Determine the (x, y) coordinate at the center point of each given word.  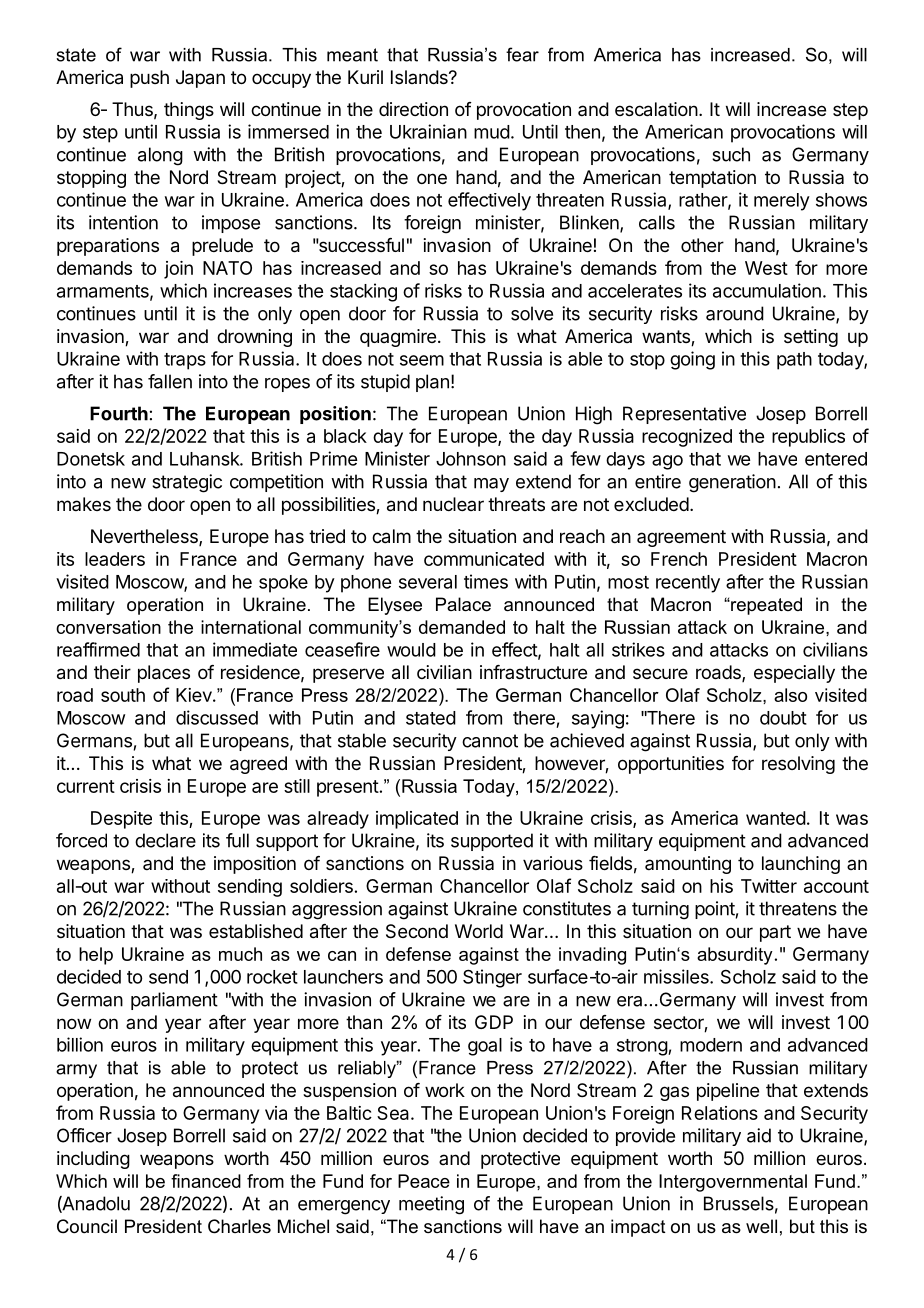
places (164, 674)
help (96, 956)
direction (413, 109)
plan (432, 383)
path (794, 361)
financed (206, 1181)
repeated (765, 606)
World (479, 931)
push (149, 79)
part (775, 933)
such (731, 154)
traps (185, 361)
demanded (462, 627)
